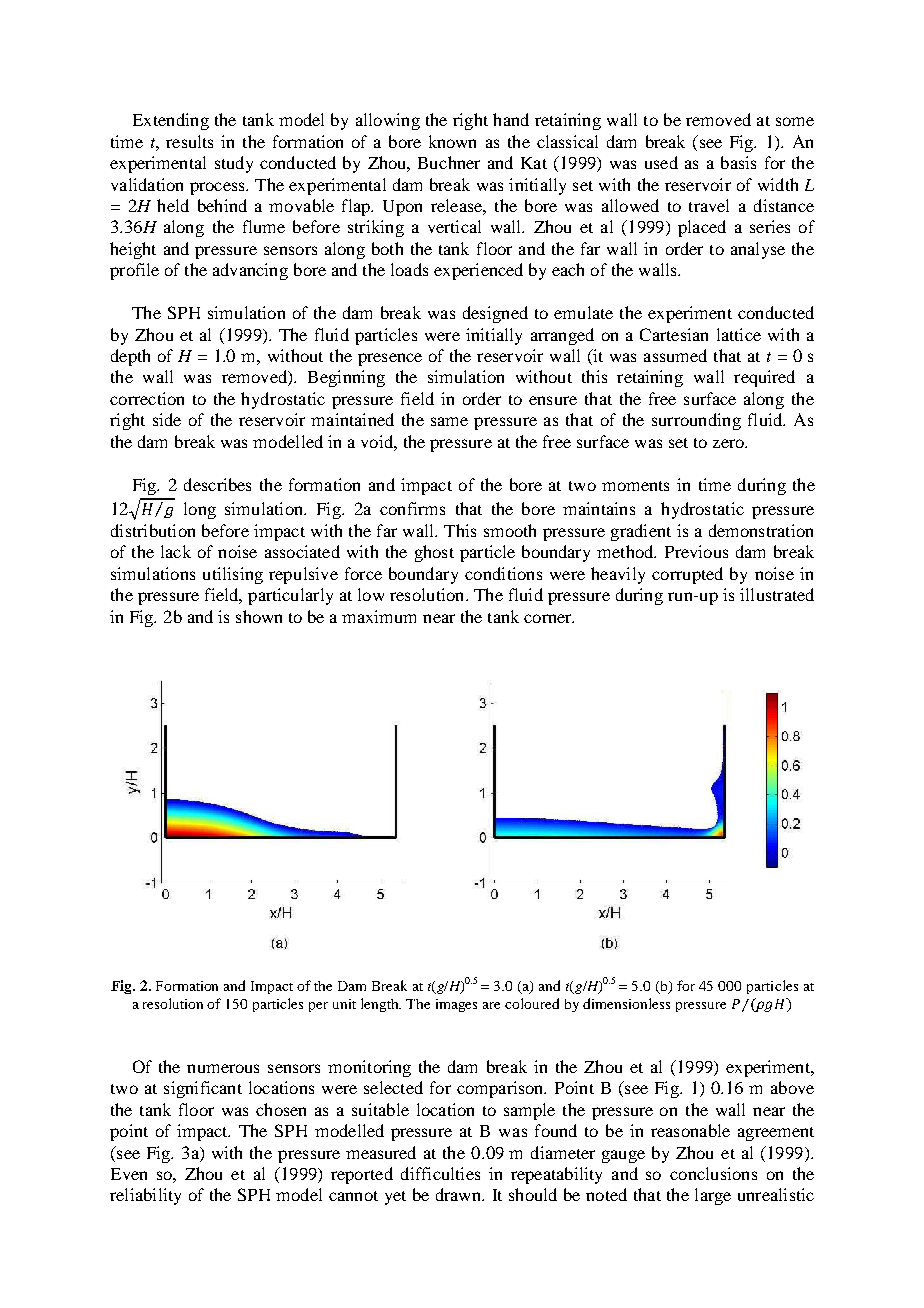  I want to click on basis, so click(738, 162).
